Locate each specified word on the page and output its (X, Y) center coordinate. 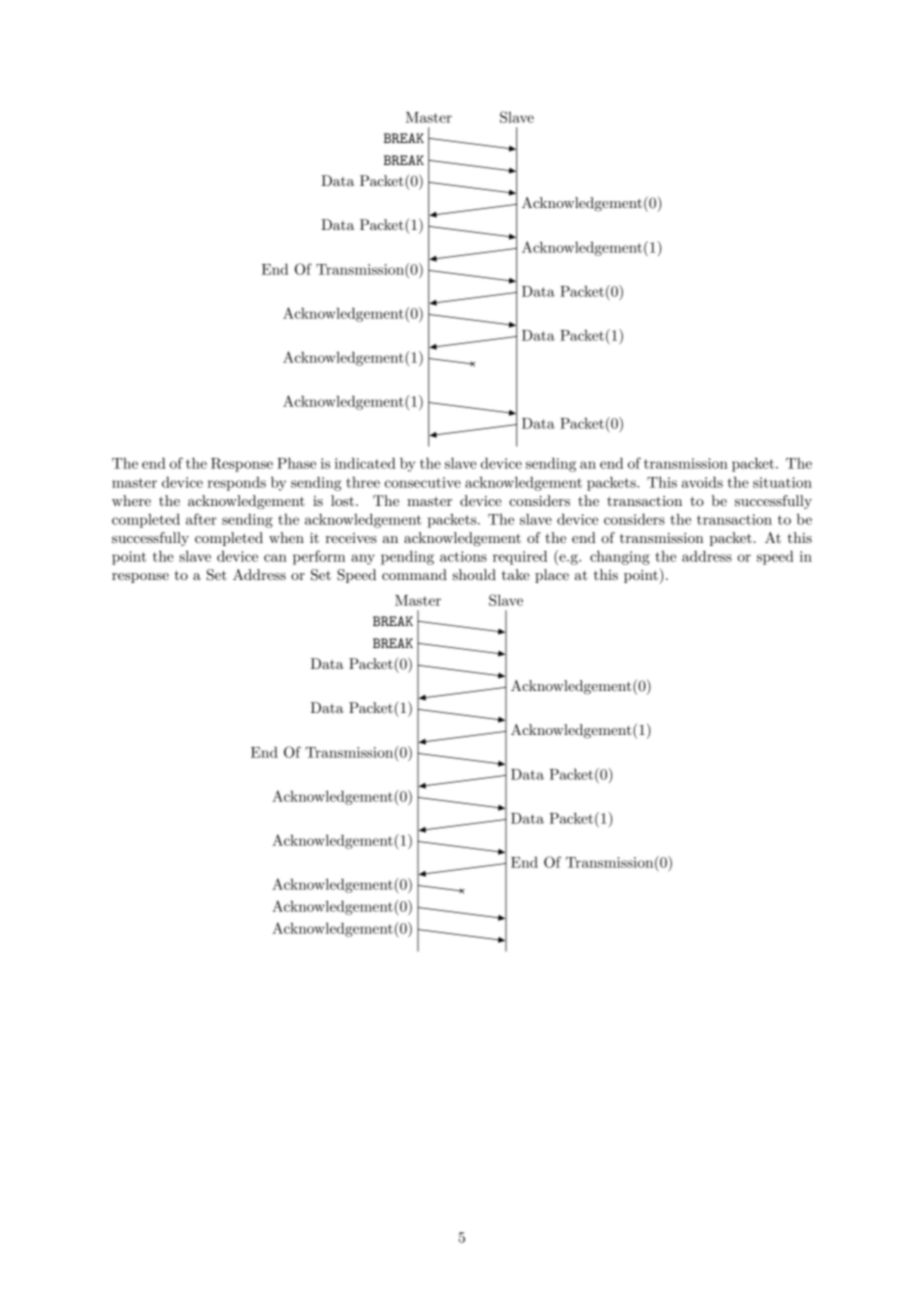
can (275, 558)
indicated (365, 463)
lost (342, 500)
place (552, 576)
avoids (702, 482)
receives (351, 538)
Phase (296, 463)
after (201, 519)
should (474, 574)
